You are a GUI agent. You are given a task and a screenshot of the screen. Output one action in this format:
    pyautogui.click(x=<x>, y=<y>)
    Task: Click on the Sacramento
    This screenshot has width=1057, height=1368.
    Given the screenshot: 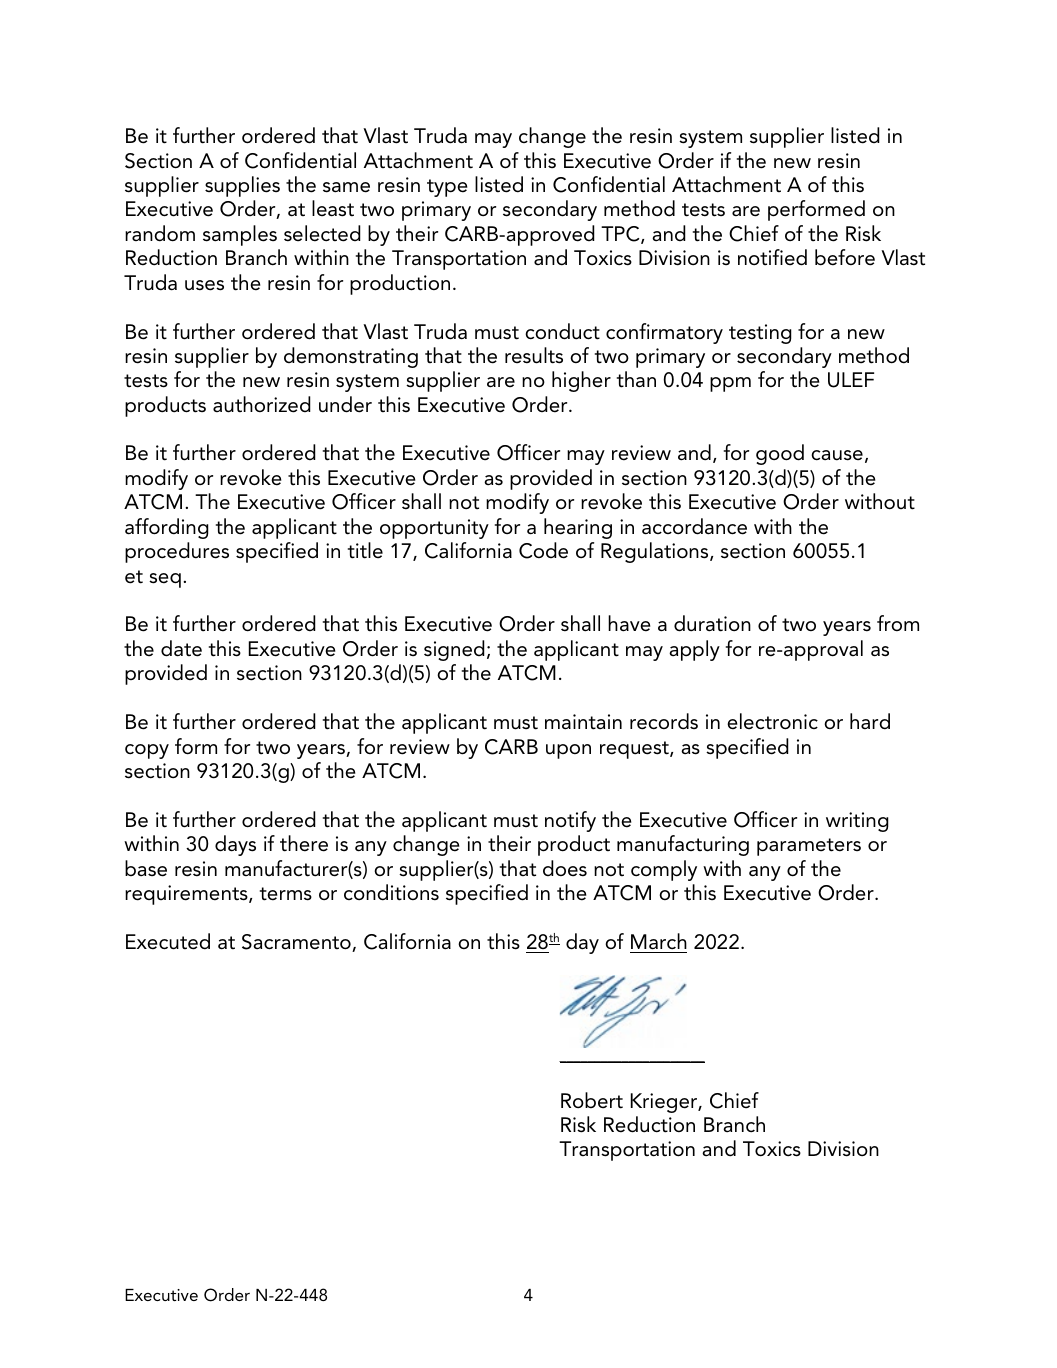 What is the action you would take?
    pyautogui.click(x=297, y=943)
